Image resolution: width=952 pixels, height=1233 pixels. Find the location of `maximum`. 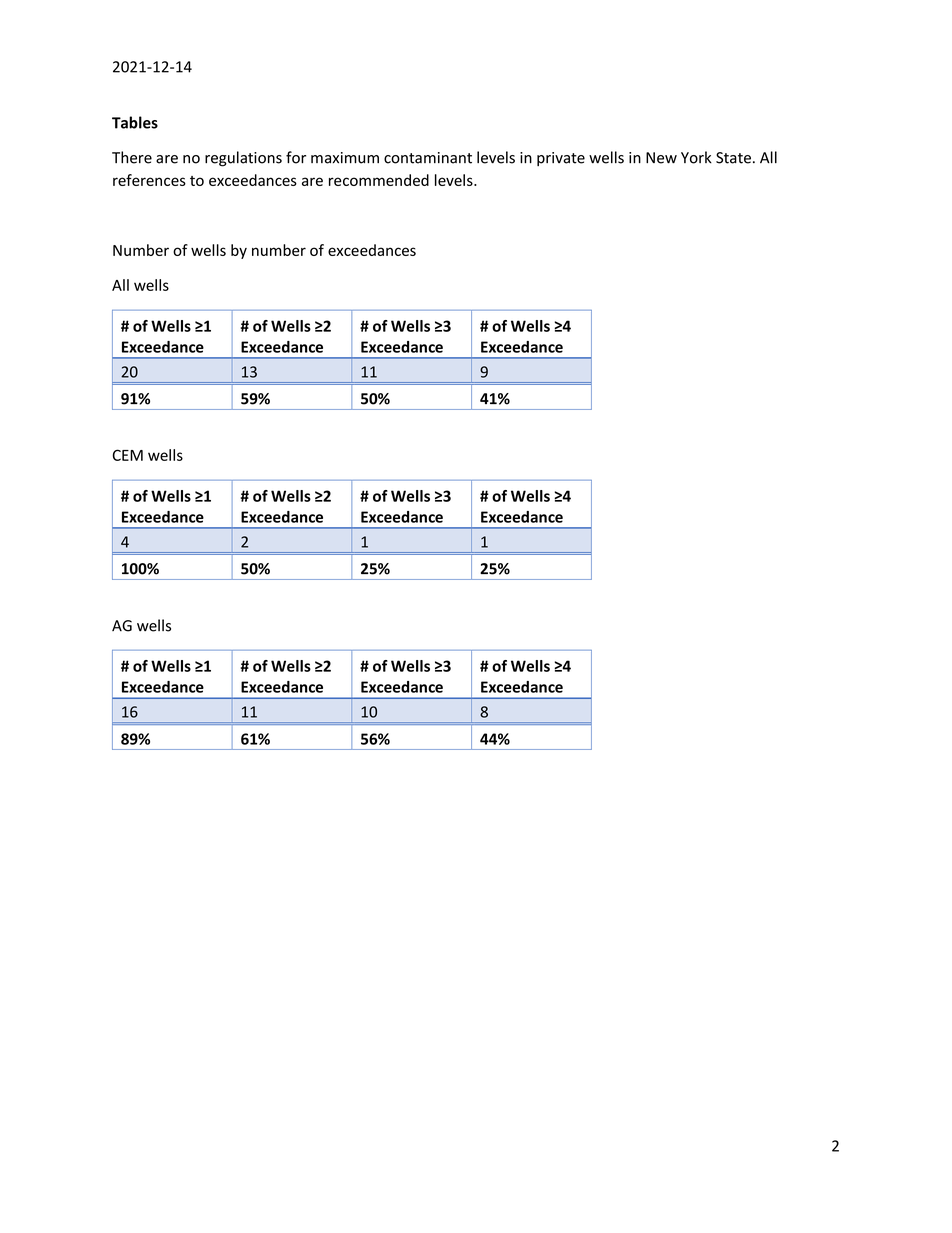

maximum is located at coordinates (345, 158).
